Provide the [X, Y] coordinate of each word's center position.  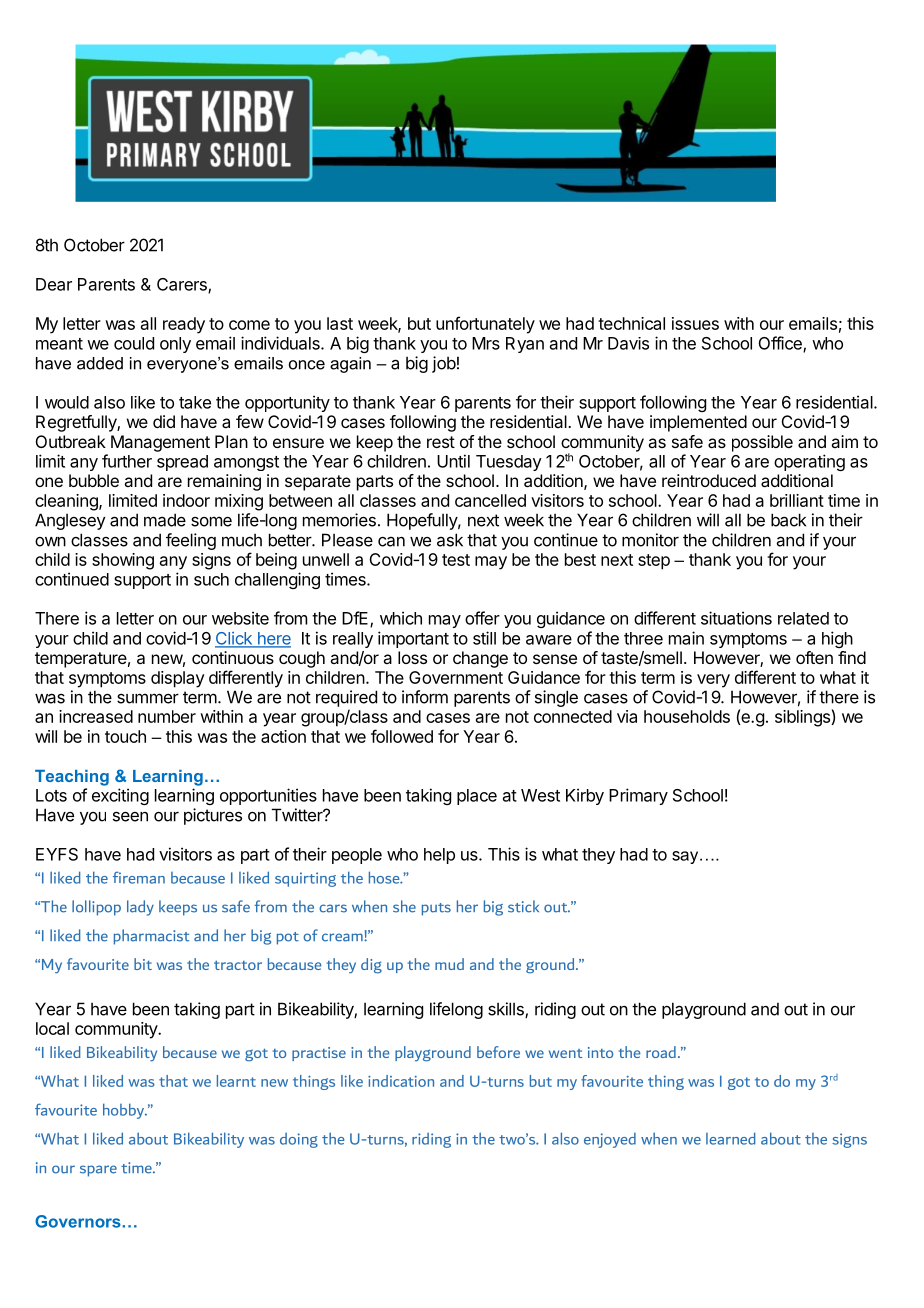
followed [402, 736]
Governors [79, 1221]
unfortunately [485, 325]
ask [450, 540]
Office [781, 344]
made [165, 520]
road [661, 1052]
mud [449, 964]
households [687, 716]
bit [143, 964]
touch [125, 736]
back [788, 520]
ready [184, 325]
